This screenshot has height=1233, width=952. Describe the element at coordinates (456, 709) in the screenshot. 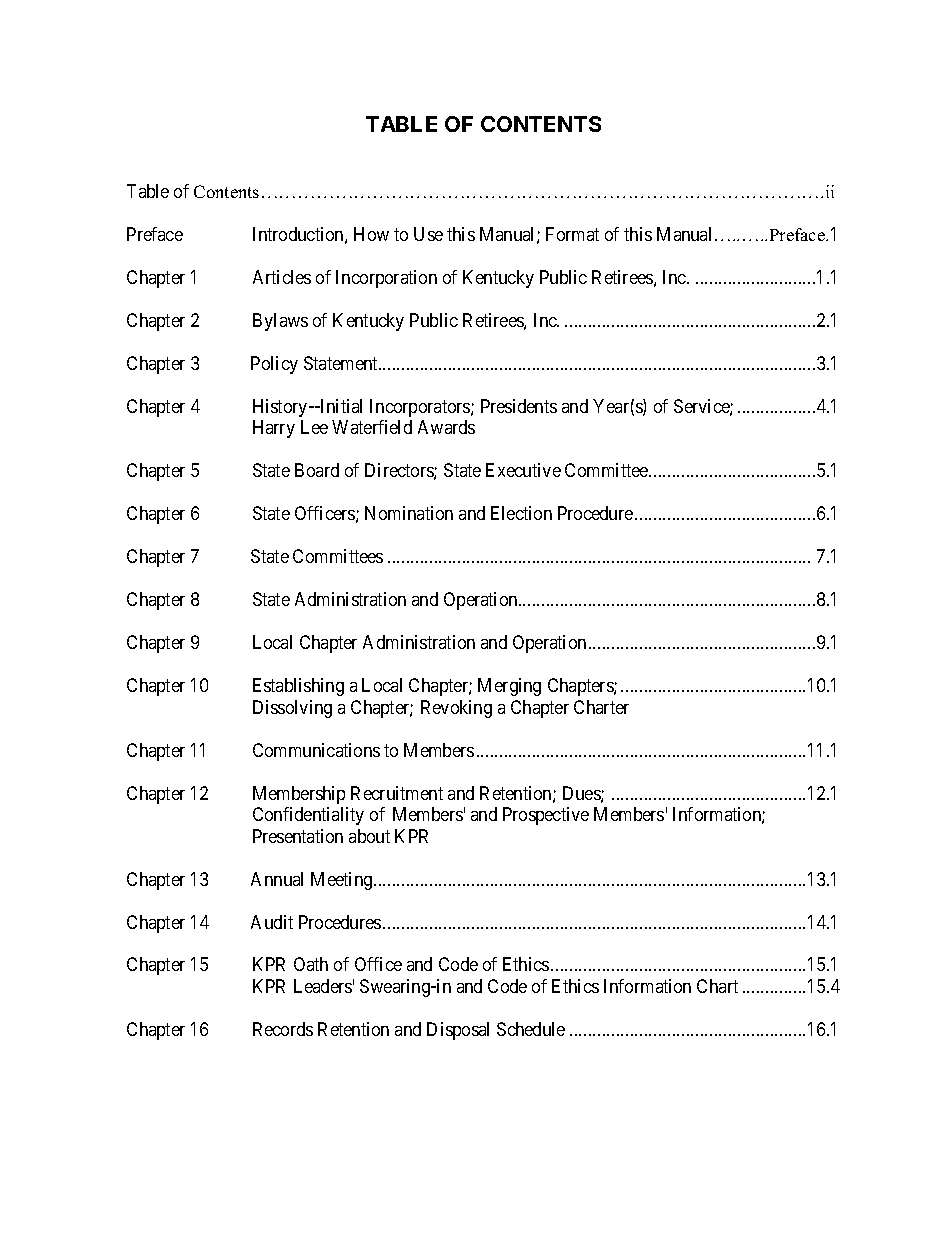

I see `Revoking` at that location.
